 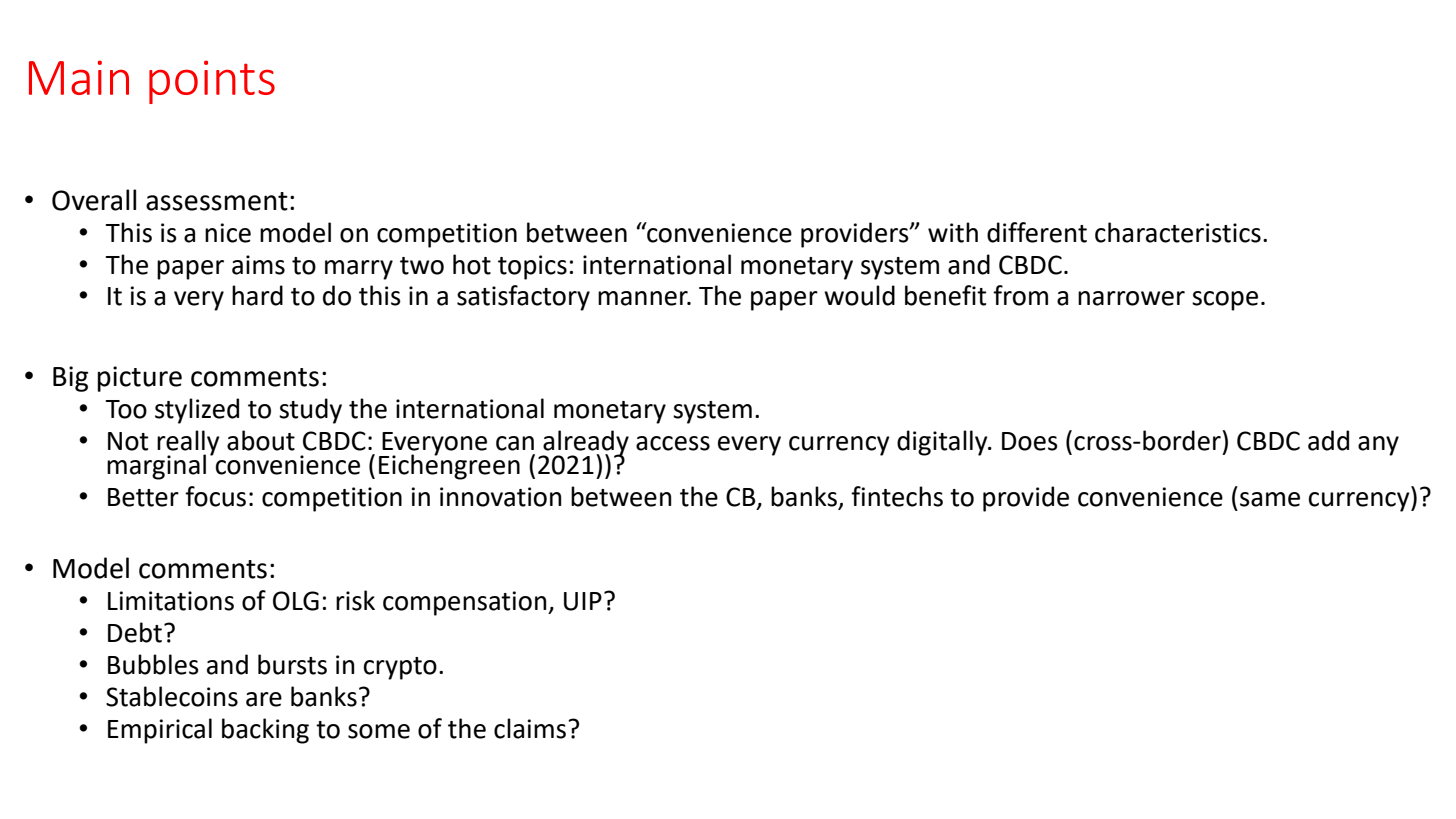 What do you see at coordinates (257, 295) in the image?
I see `hard` at bounding box center [257, 295].
